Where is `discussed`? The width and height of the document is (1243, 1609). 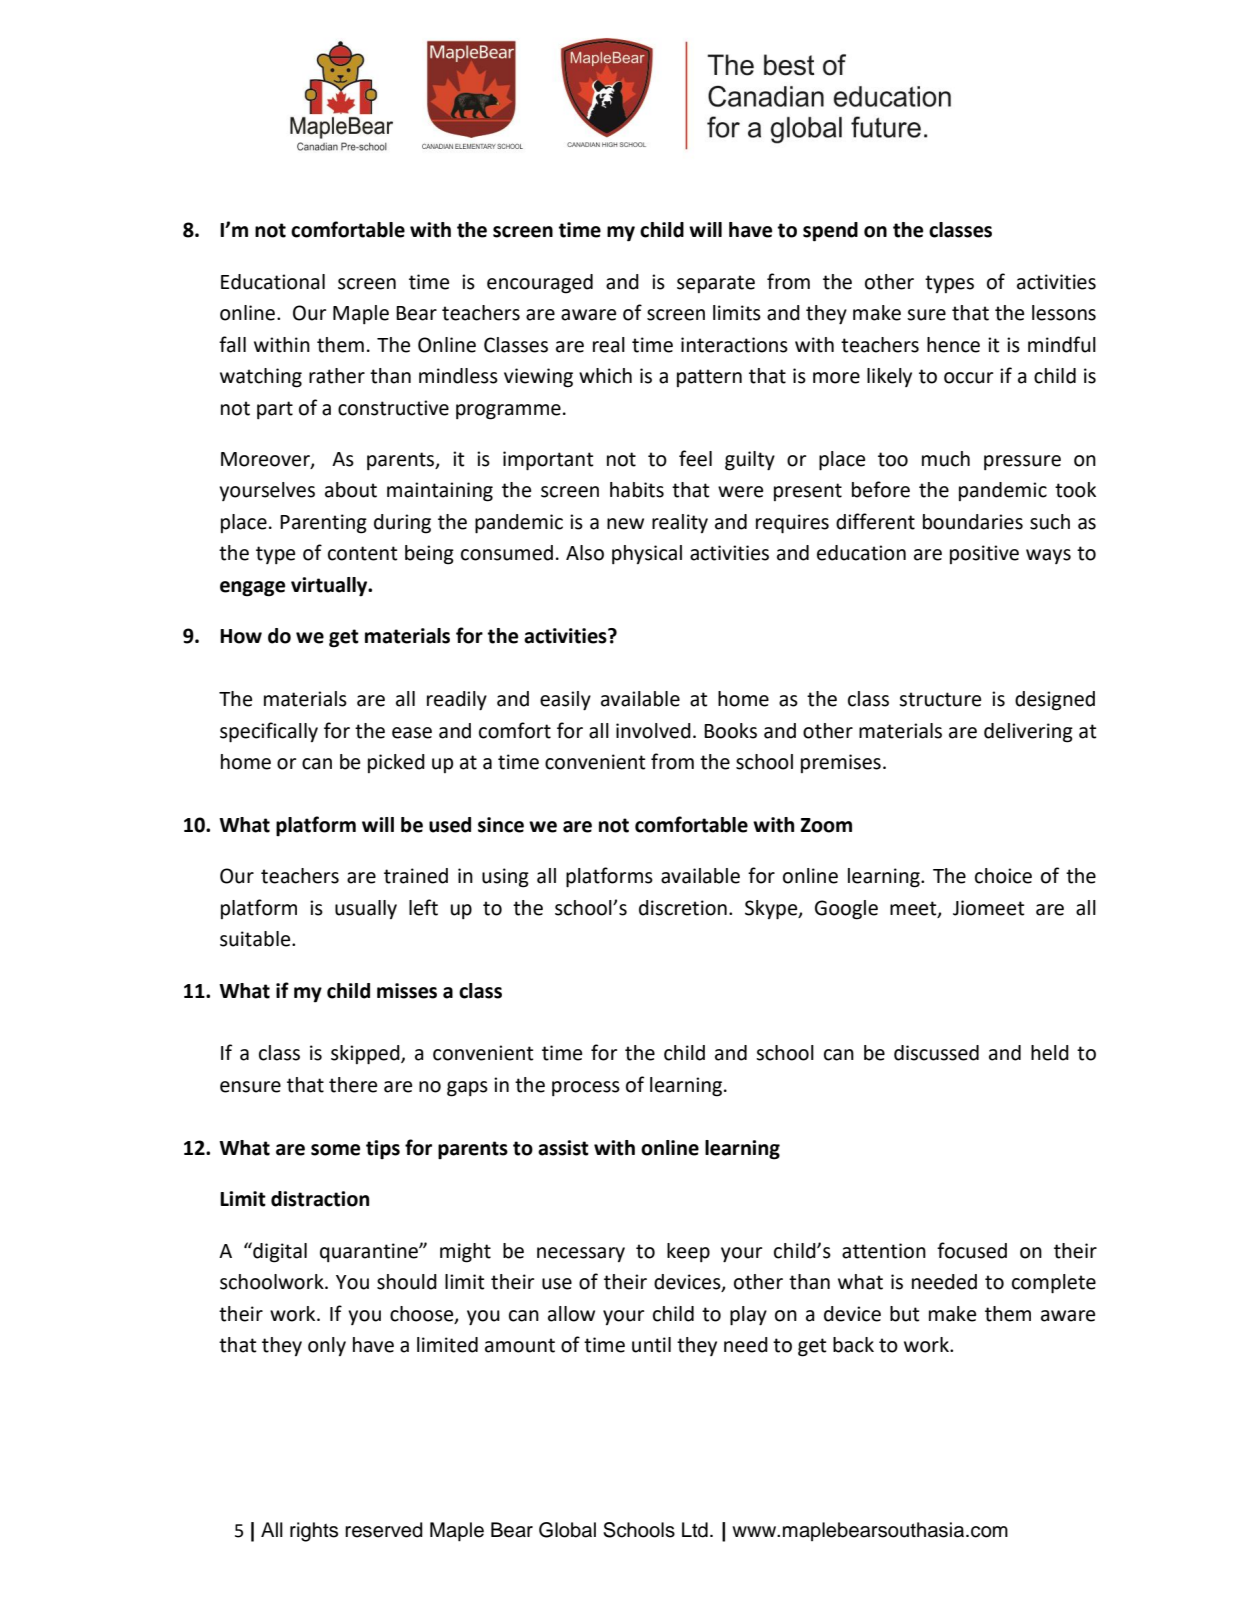 discussed is located at coordinates (936, 1053).
